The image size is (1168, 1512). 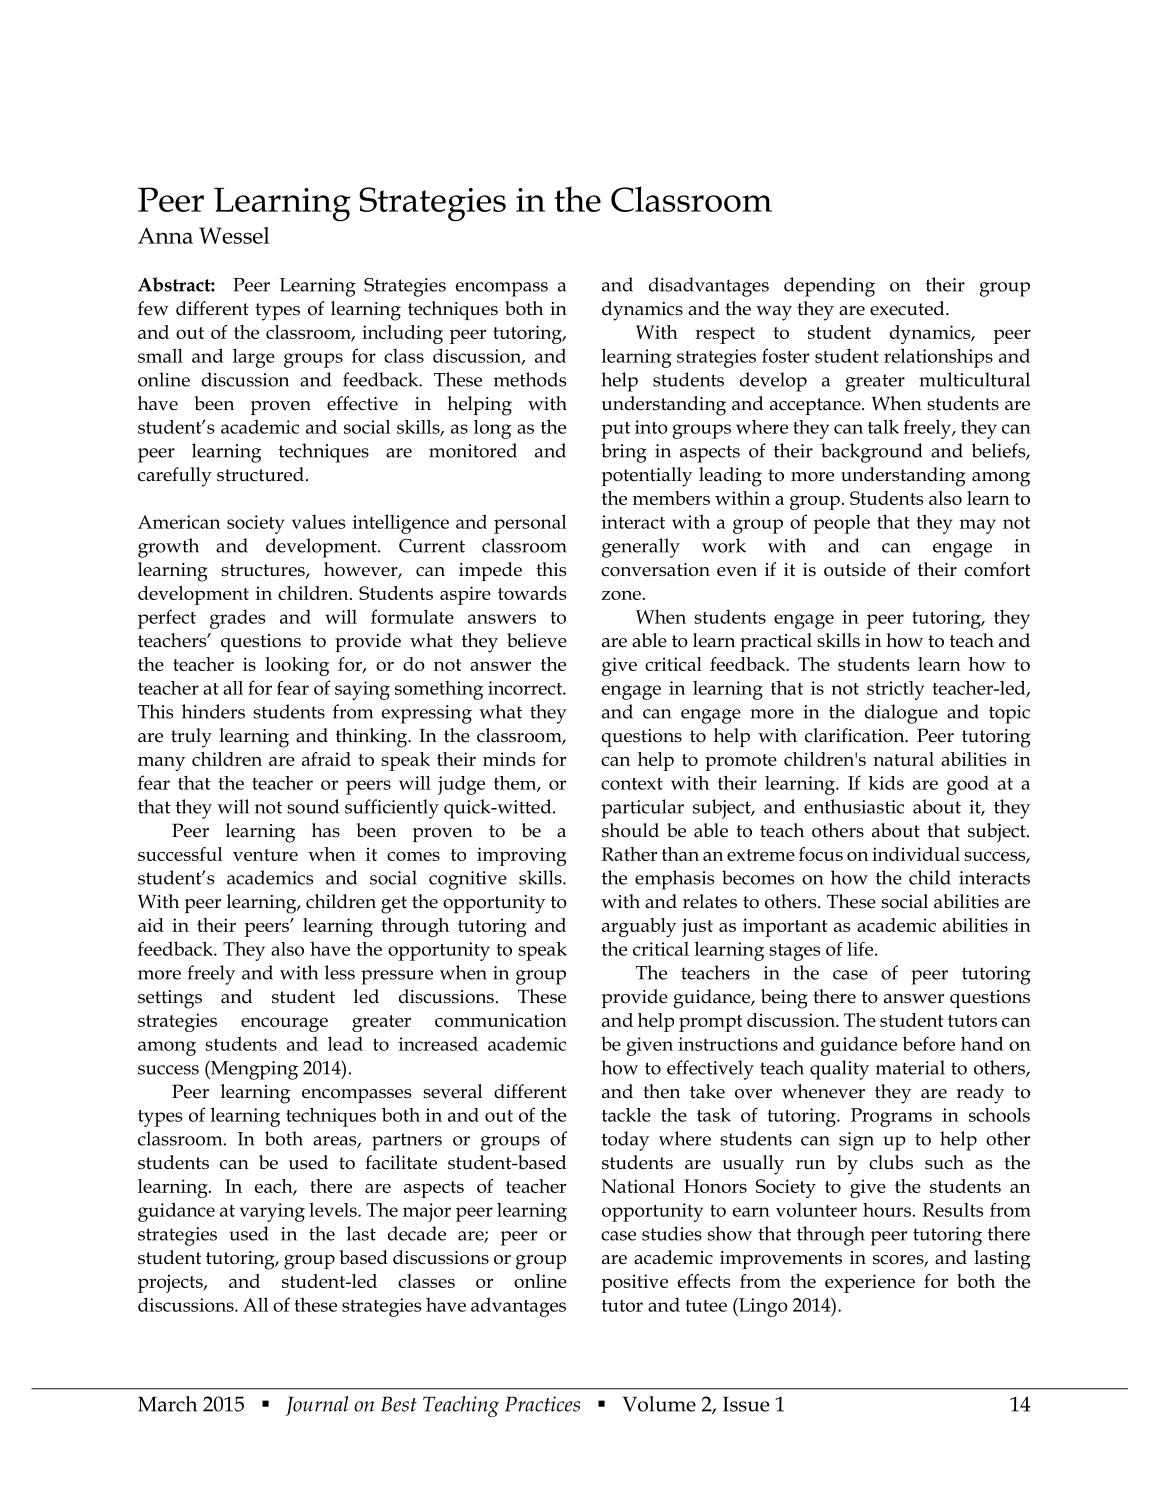 I want to click on Programs, so click(x=891, y=1117).
